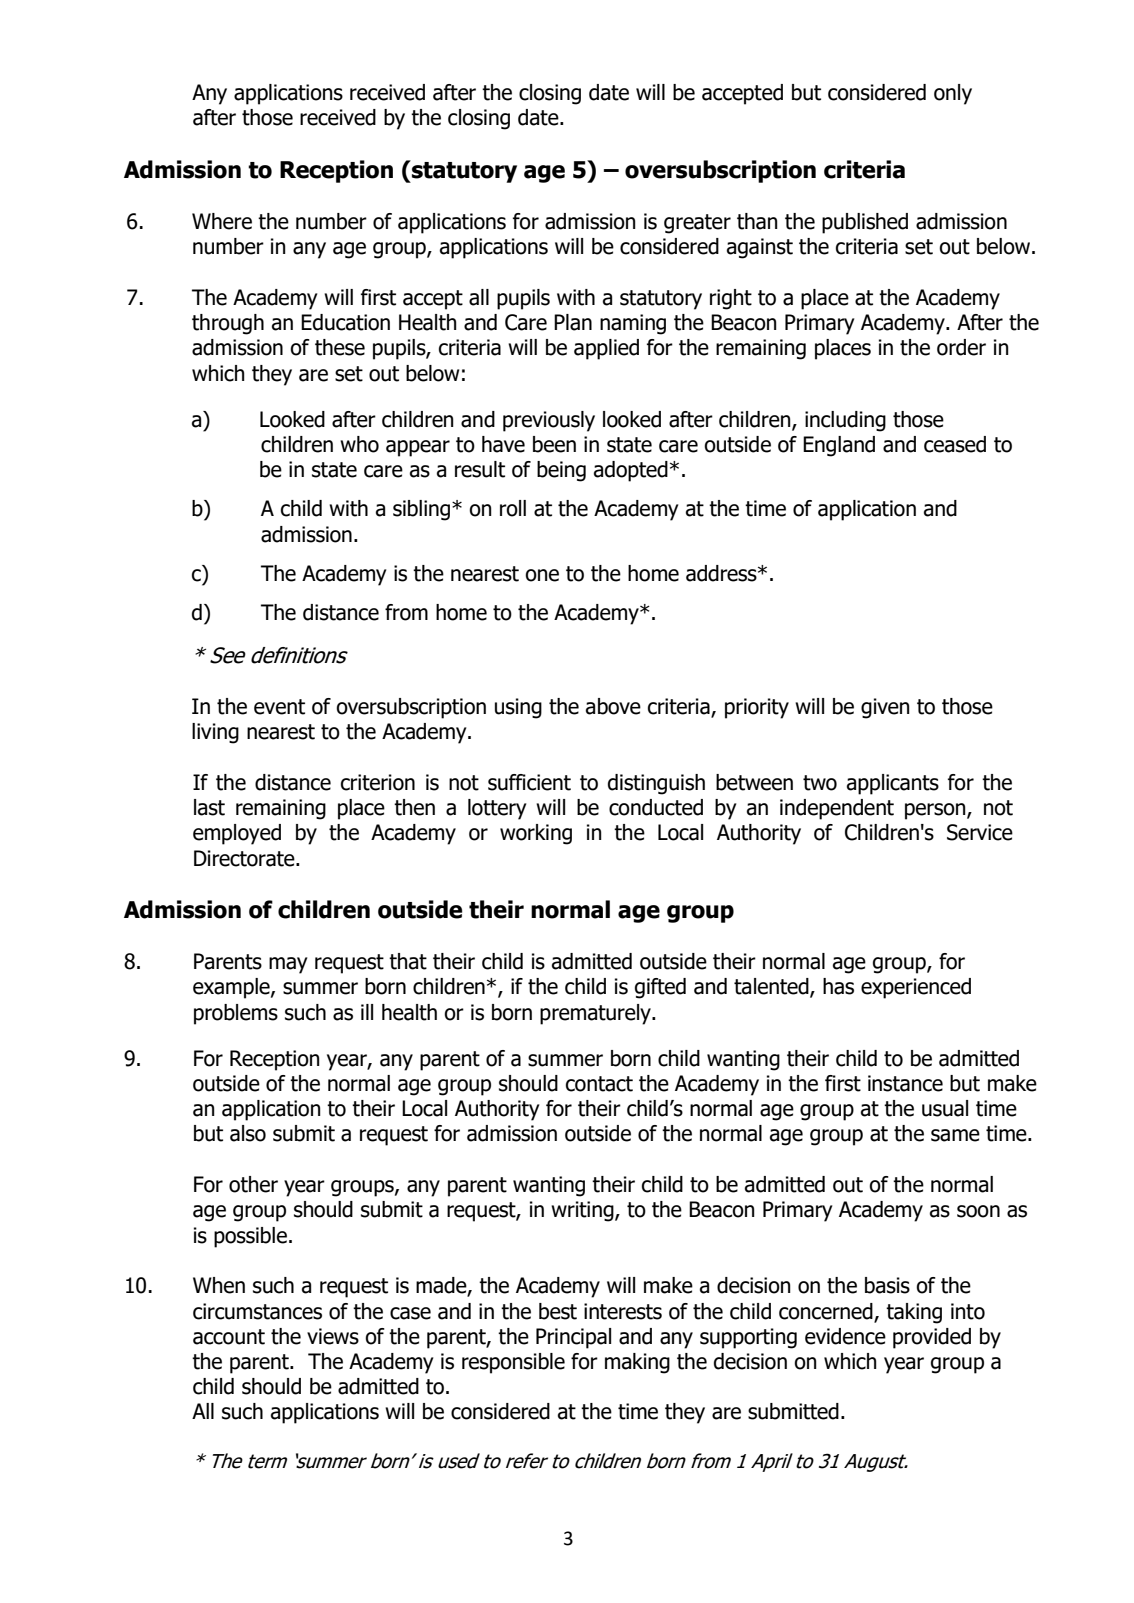  Describe the element at coordinates (885, 708) in the screenshot. I see `given` at that location.
